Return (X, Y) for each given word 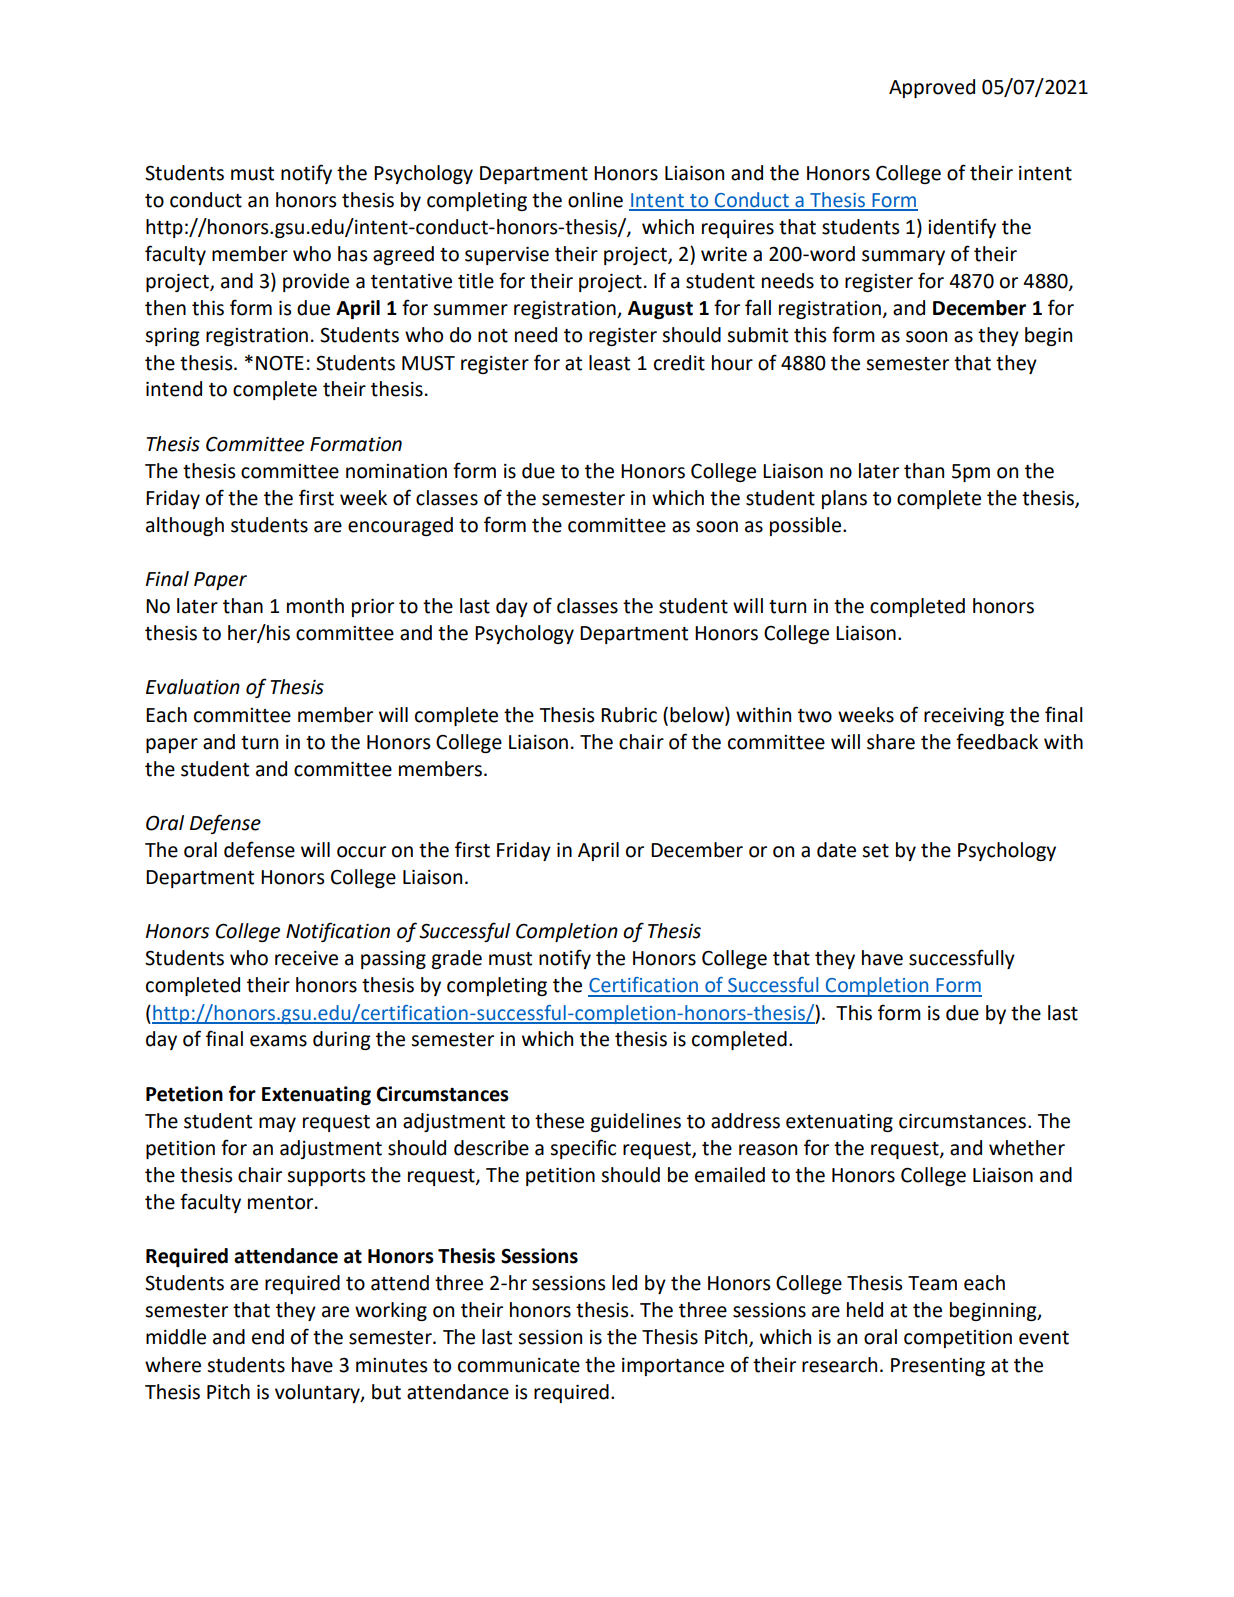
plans (844, 499)
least (609, 363)
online (595, 200)
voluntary (318, 1393)
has (352, 254)
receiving (964, 717)
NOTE (280, 363)
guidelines (636, 1122)
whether (1027, 1148)
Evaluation (193, 687)
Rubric (629, 715)
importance (673, 1367)
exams (278, 1041)
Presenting (938, 1367)
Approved (932, 88)
